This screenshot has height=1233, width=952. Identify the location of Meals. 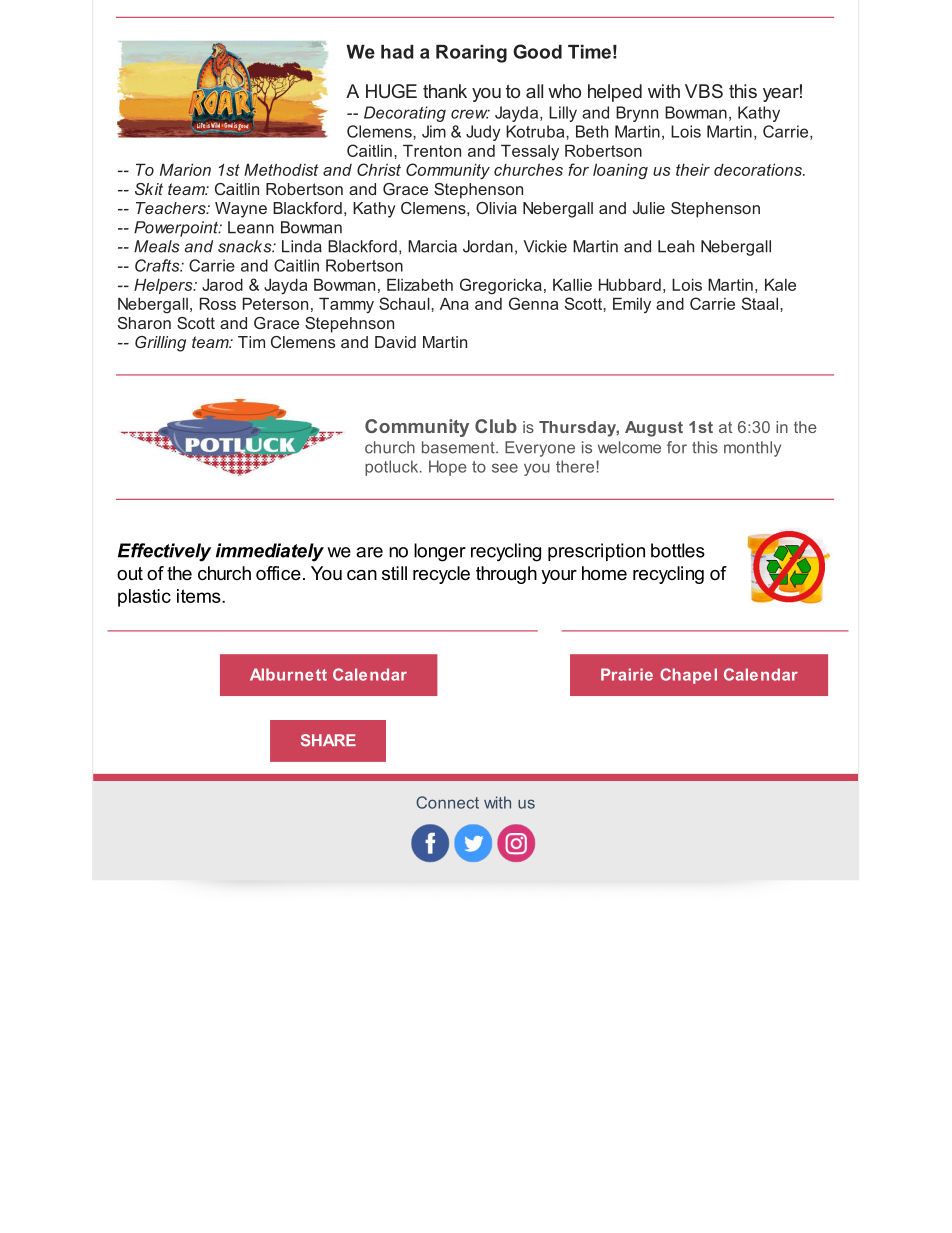
(157, 246).
